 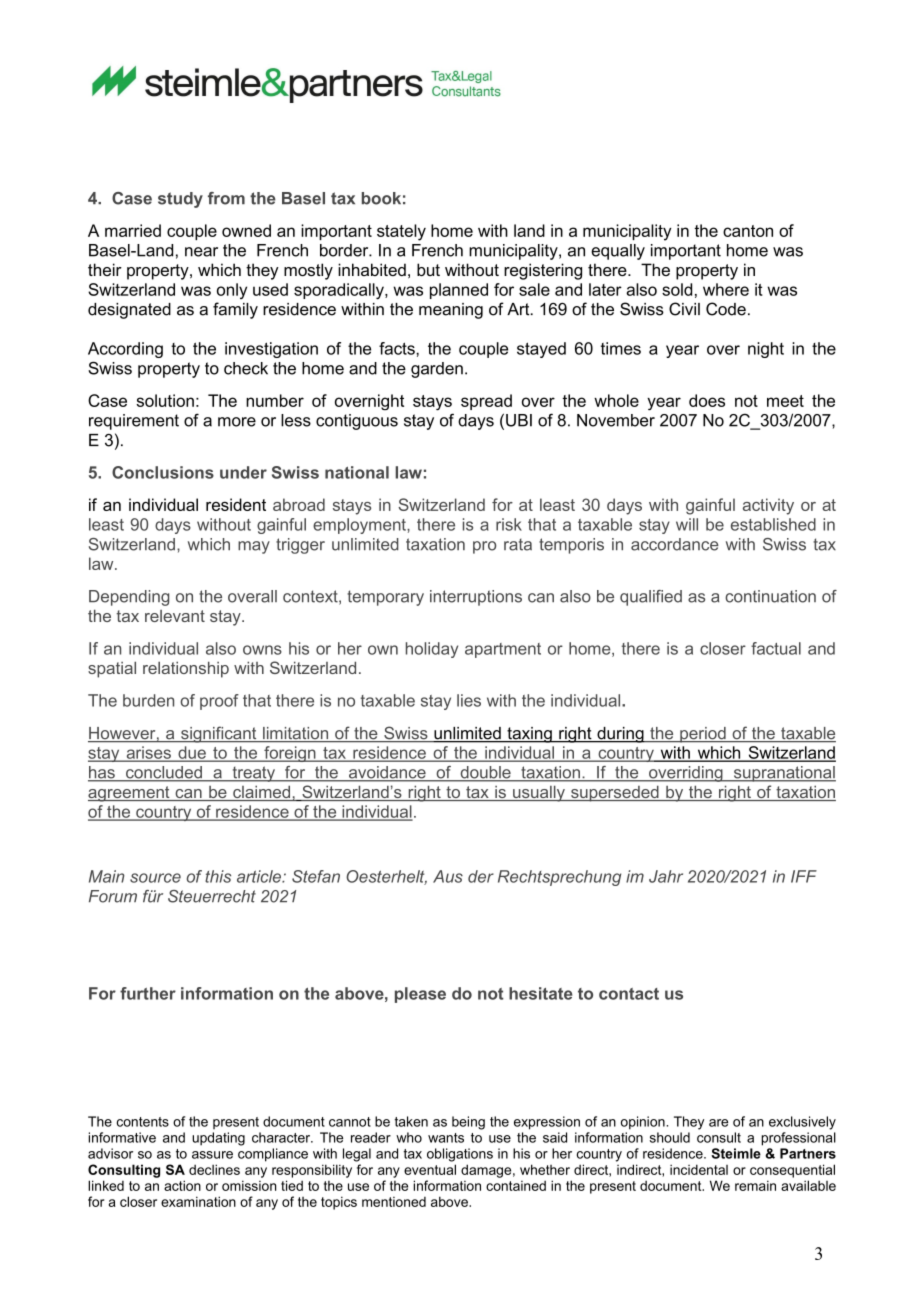 I want to click on near, so click(x=201, y=252).
